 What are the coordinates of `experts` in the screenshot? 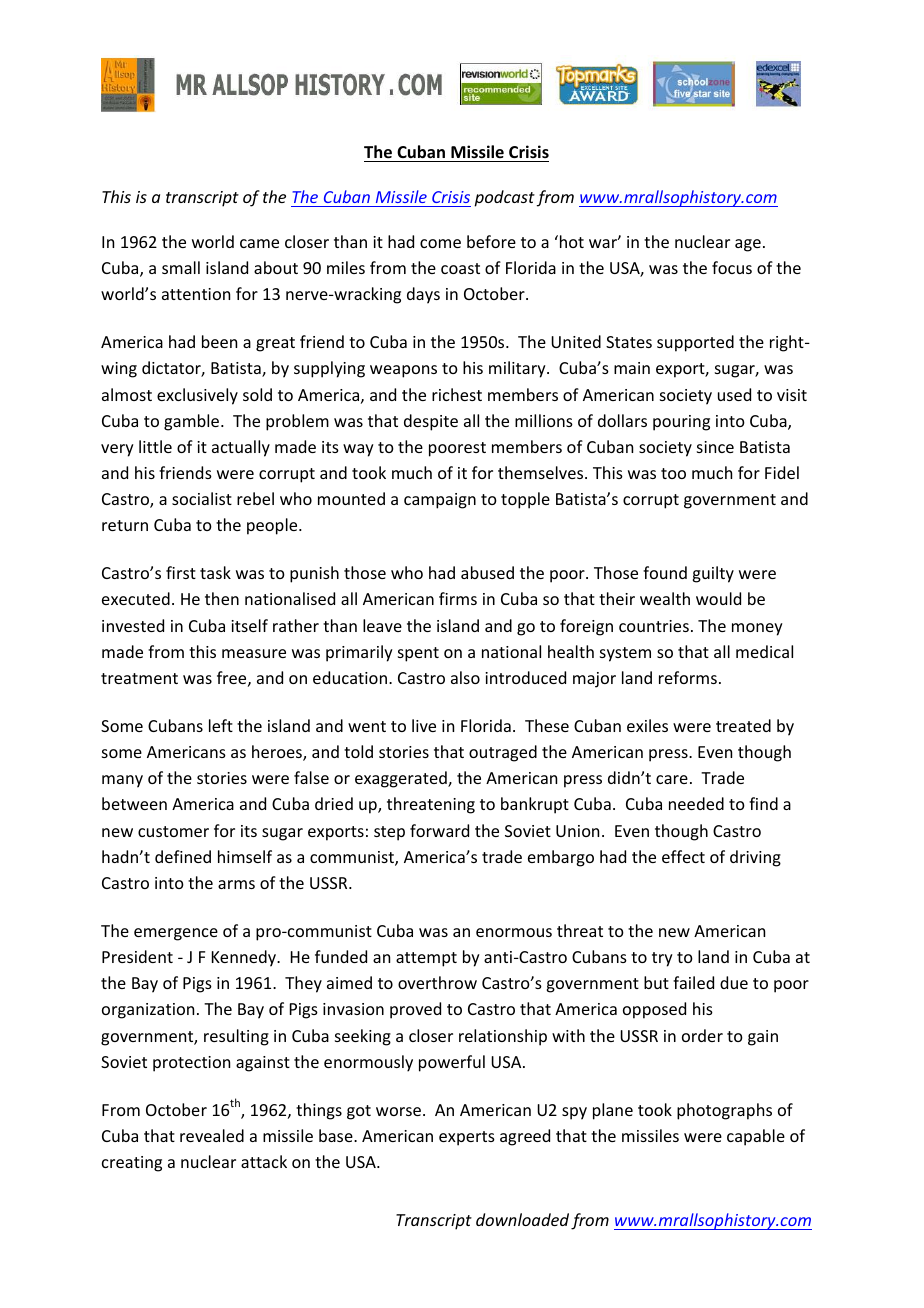 It's located at (467, 1138).
